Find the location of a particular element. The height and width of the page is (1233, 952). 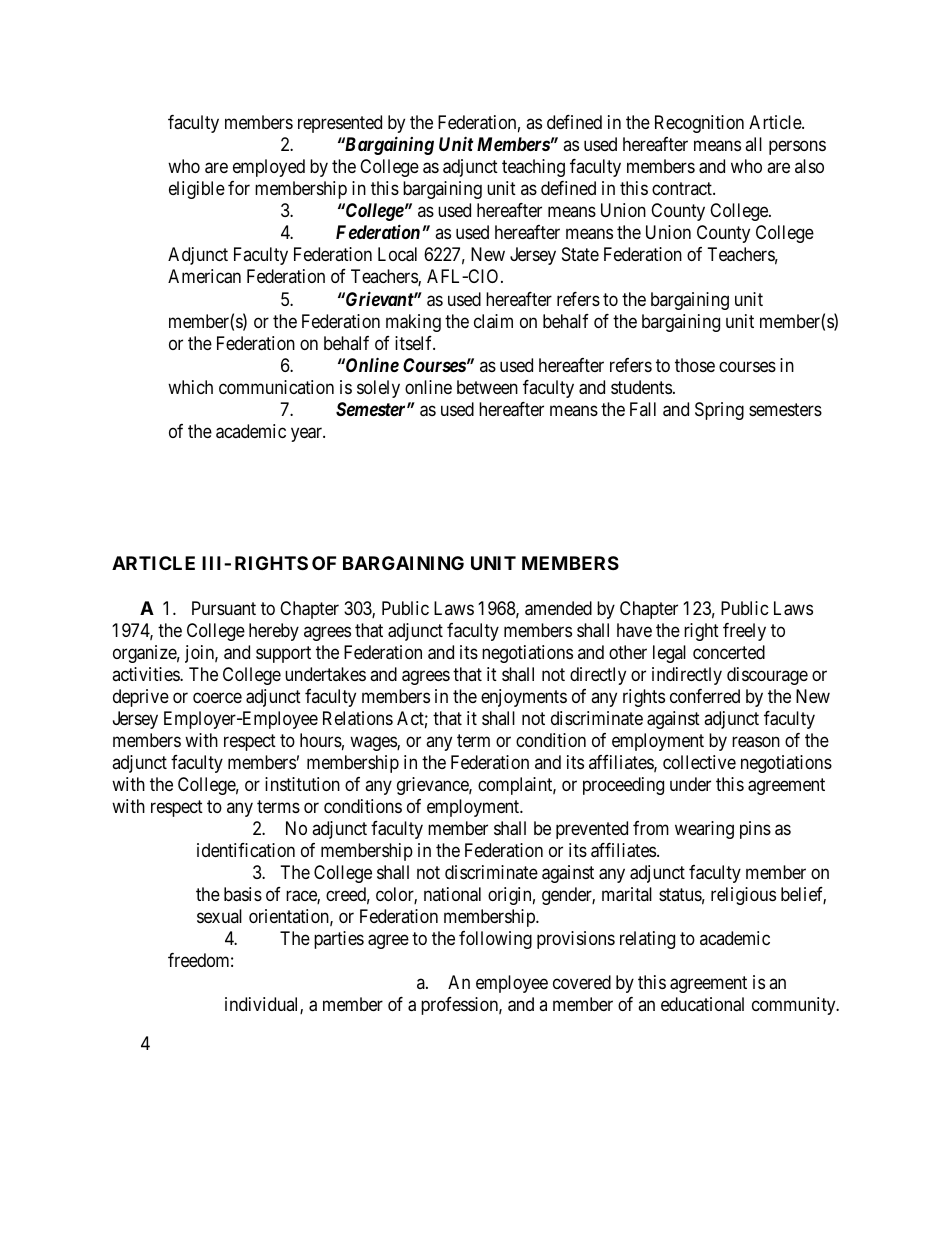

employed is located at coordinates (269, 168).
